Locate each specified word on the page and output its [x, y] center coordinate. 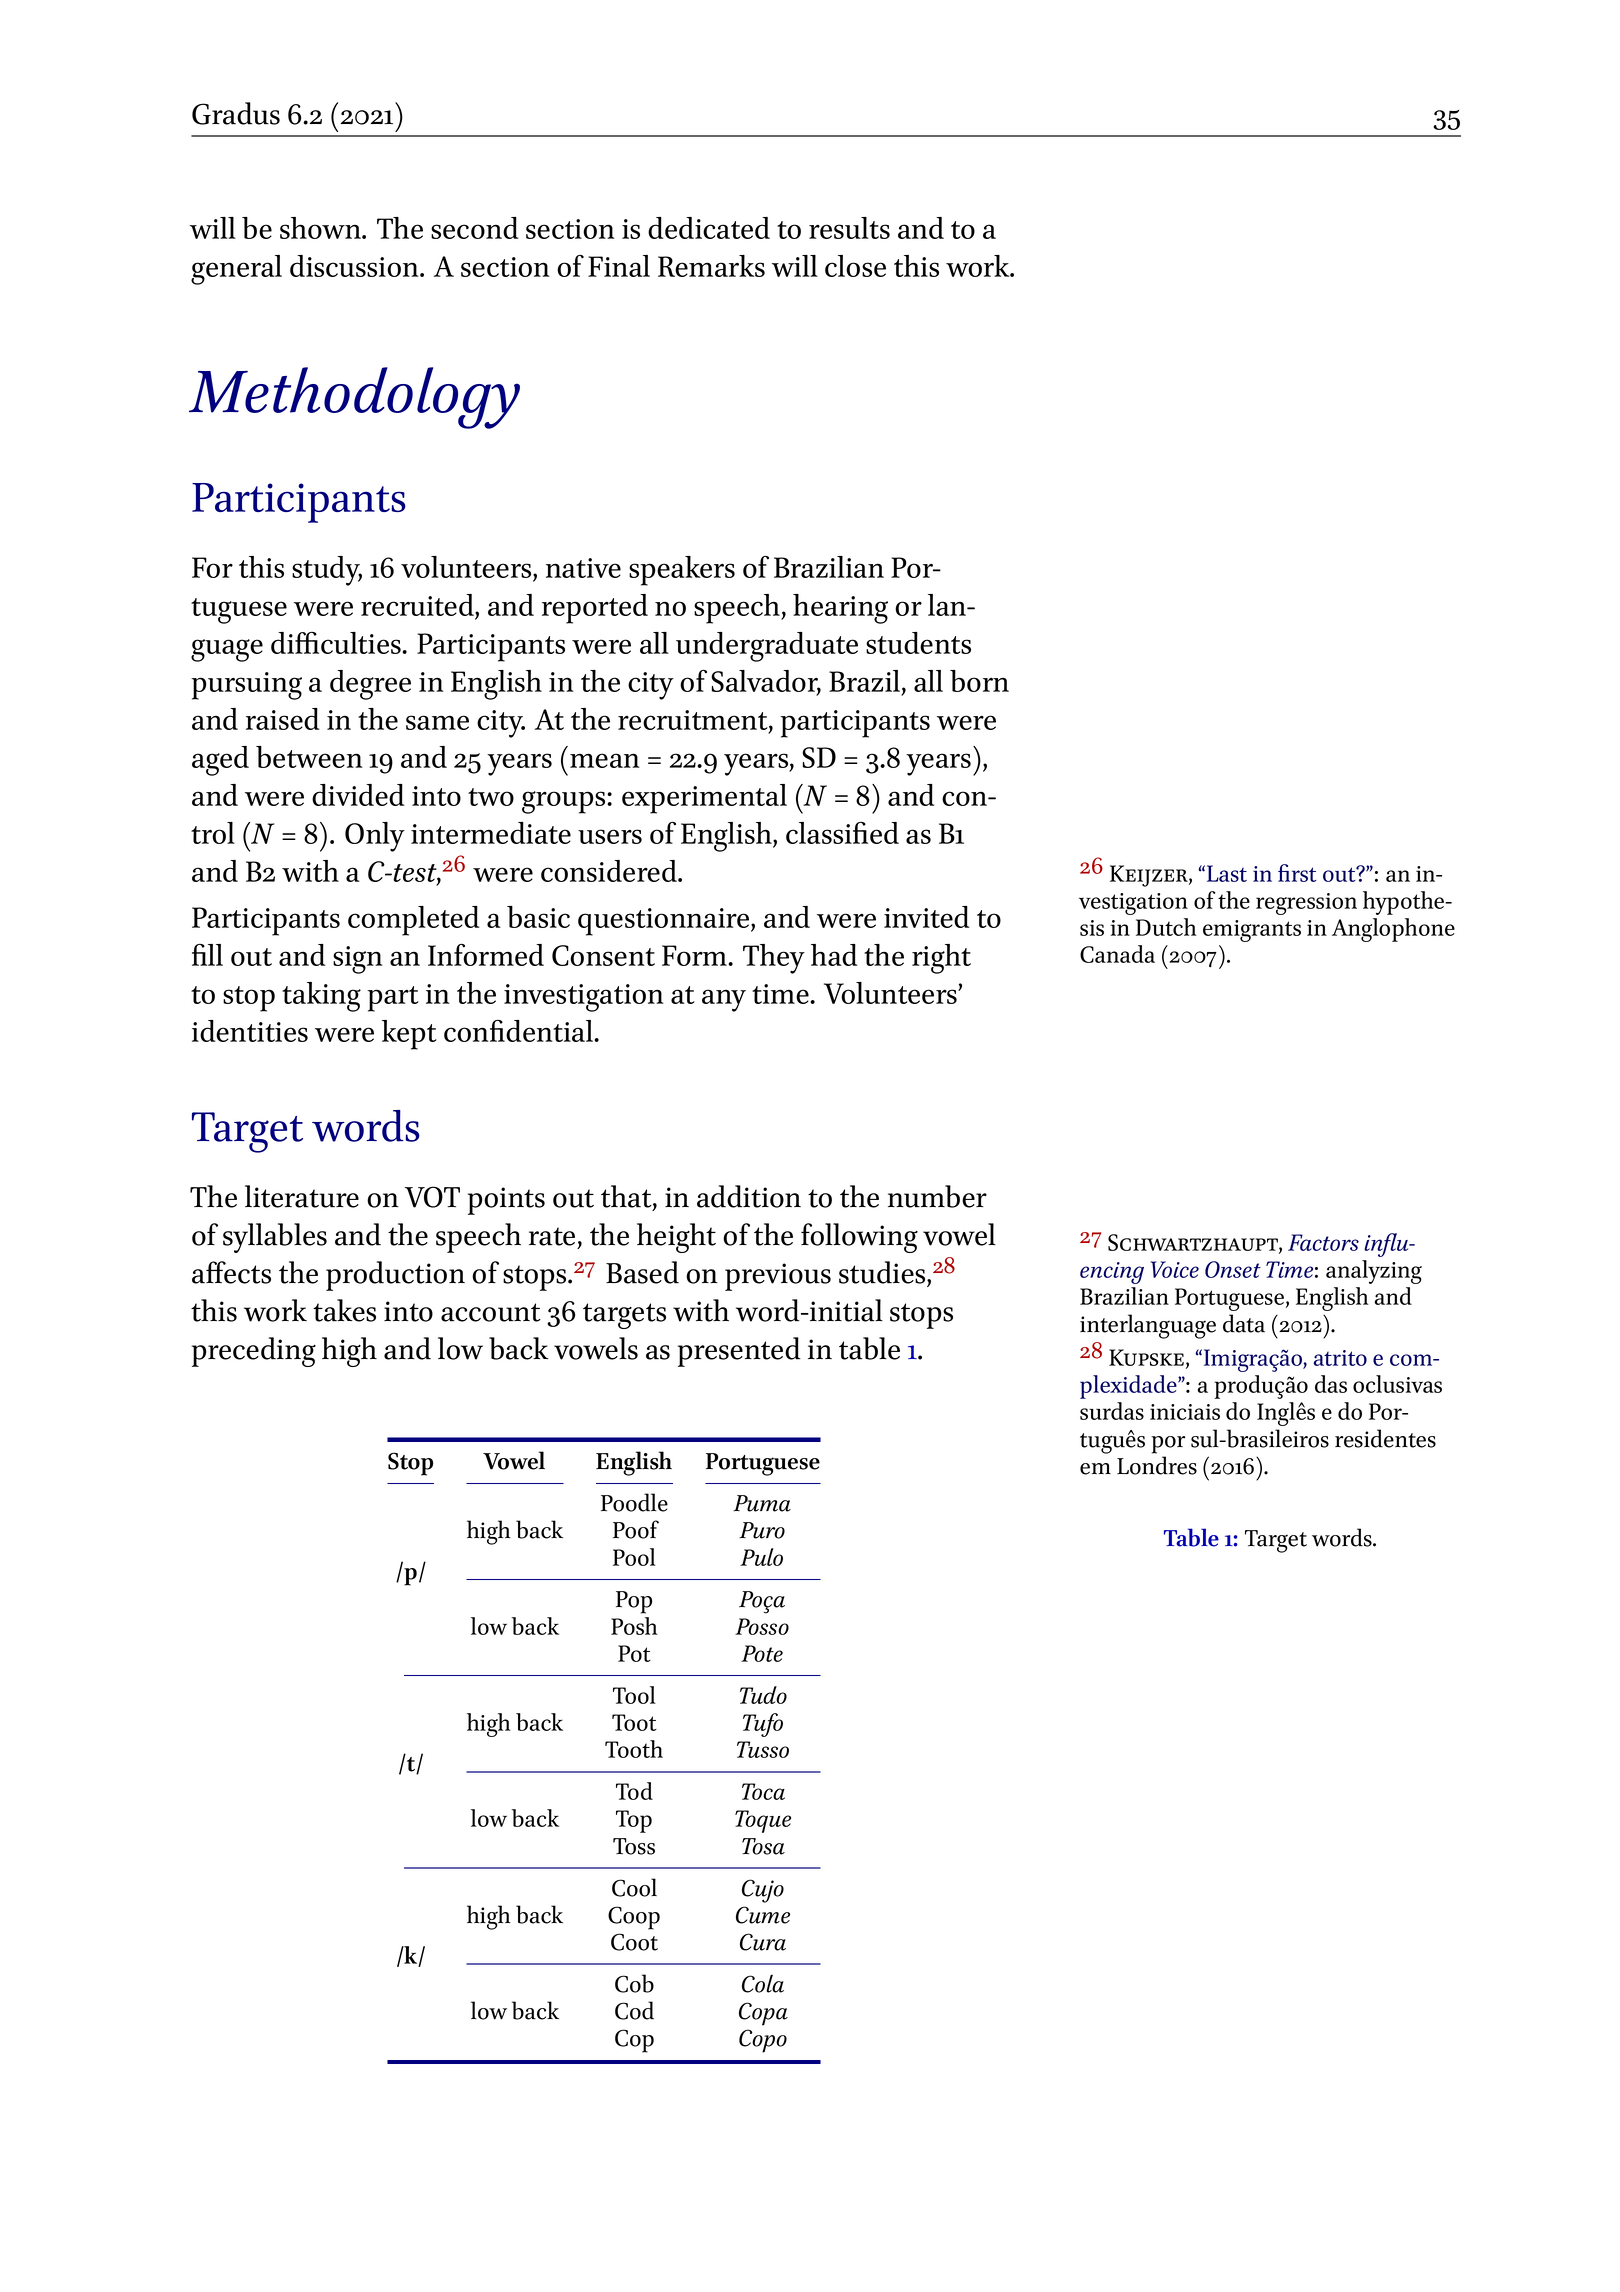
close [855, 266]
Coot [634, 1942]
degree [370, 685]
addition [749, 1196]
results [849, 228]
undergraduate [767, 647]
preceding [254, 1352]
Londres [1157, 1465]
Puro [762, 1530]
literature [302, 1196]
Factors [1323, 1242]
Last [1227, 873]
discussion [355, 266]
